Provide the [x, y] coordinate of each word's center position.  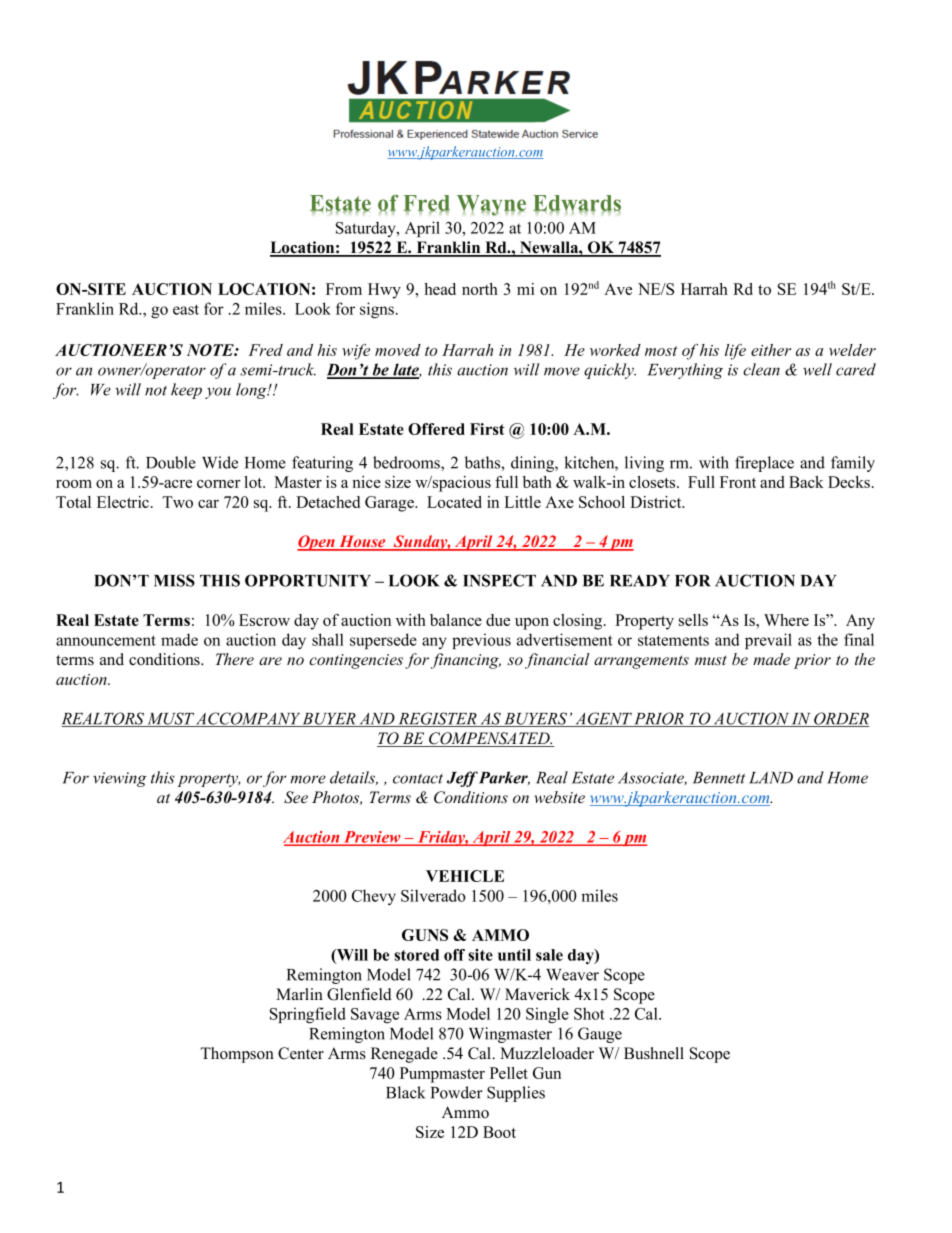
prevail [768, 641]
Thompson [237, 1055]
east [186, 309]
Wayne [491, 205]
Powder [457, 1092]
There [235, 659]
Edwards [577, 204]
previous [481, 641]
